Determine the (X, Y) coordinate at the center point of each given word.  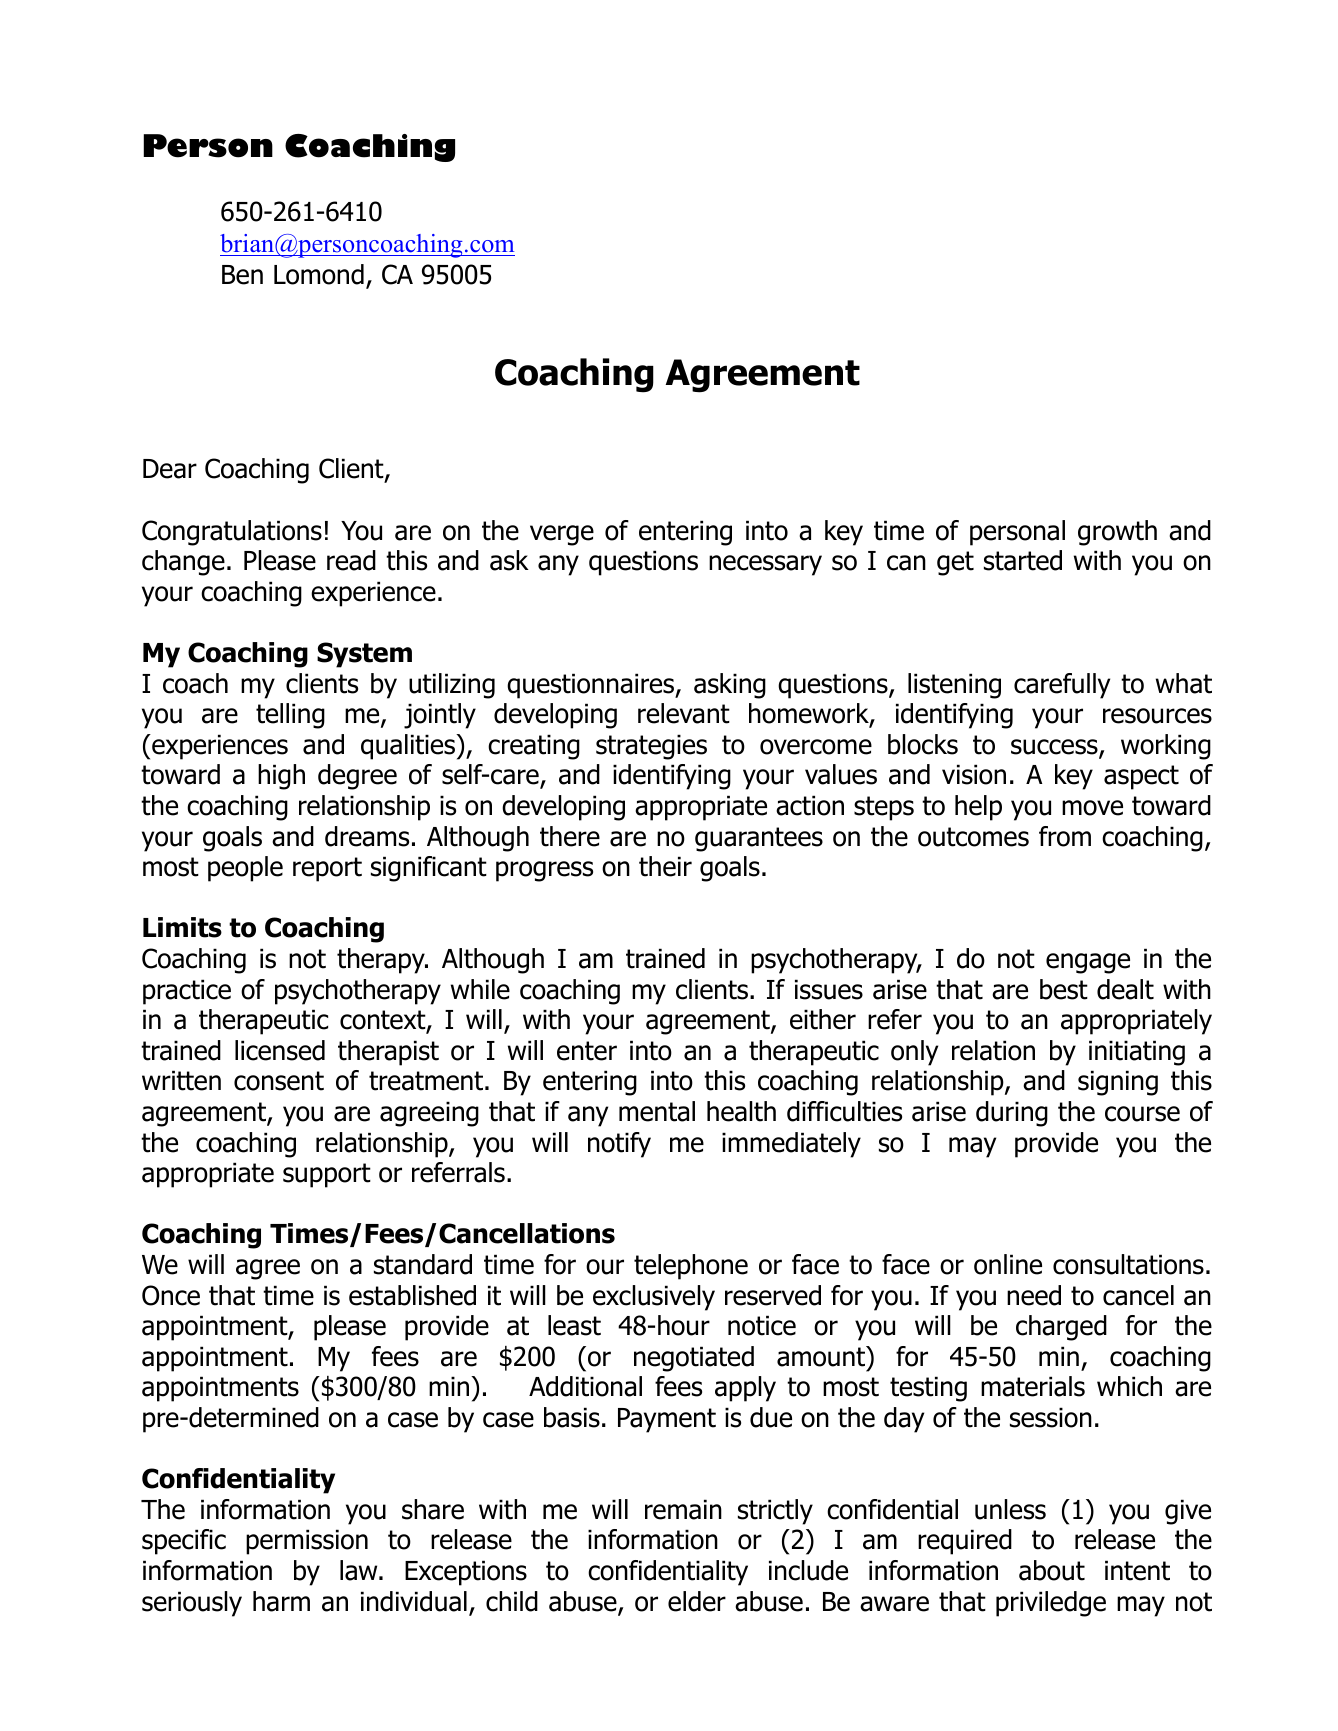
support (327, 1175)
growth (1117, 533)
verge (562, 535)
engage (1088, 963)
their (665, 866)
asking (730, 686)
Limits (182, 927)
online (1008, 1264)
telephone (691, 1267)
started (1023, 560)
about (1052, 1570)
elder (697, 1601)
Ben (242, 275)
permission (307, 1542)
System (364, 655)
